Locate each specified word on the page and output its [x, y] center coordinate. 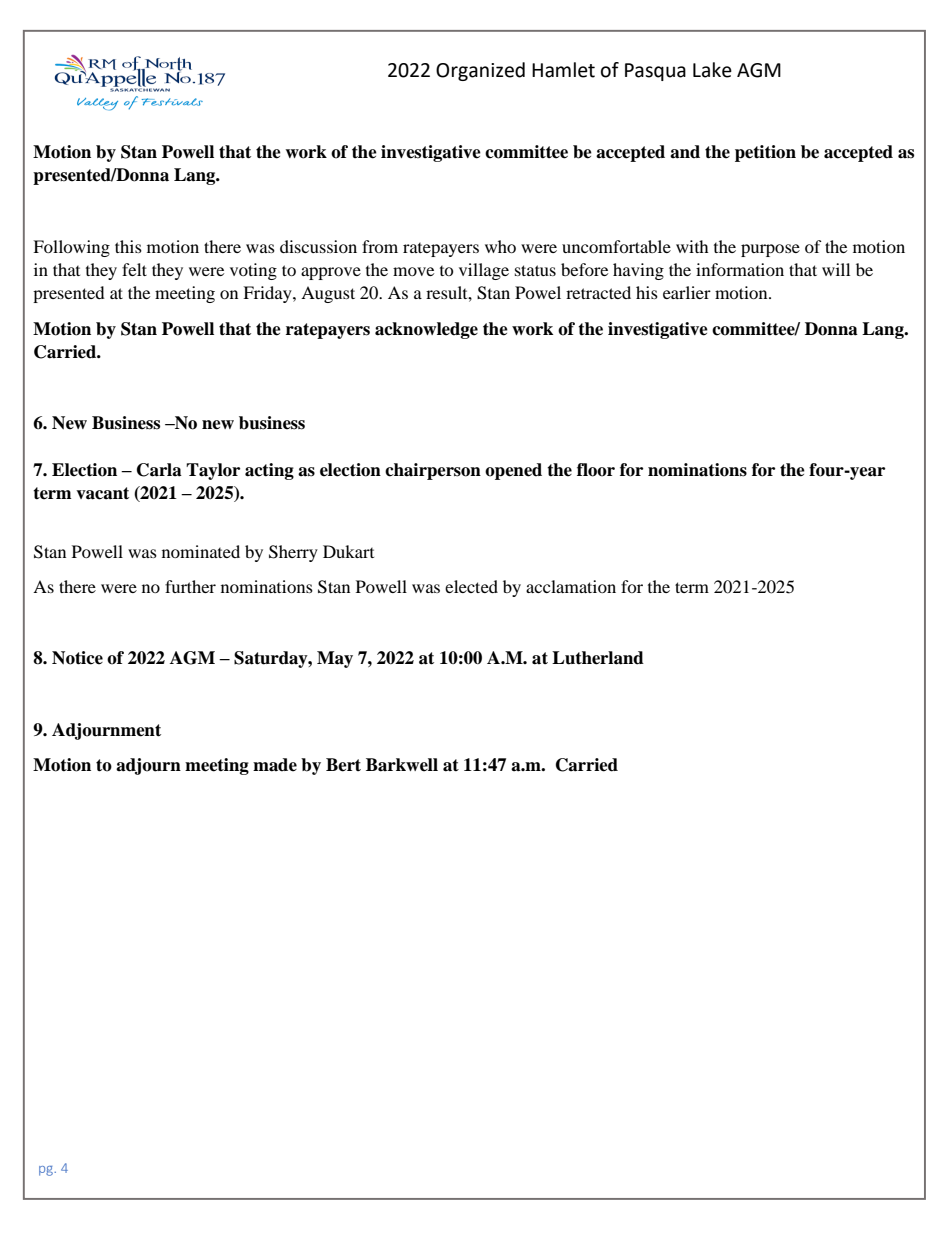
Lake [712, 70]
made [275, 765]
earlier [687, 292]
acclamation [571, 586]
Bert [343, 765]
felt [134, 269]
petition [765, 153]
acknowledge [426, 330]
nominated [201, 551]
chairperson [433, 471]
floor [596, 470]
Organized [480, 71]
